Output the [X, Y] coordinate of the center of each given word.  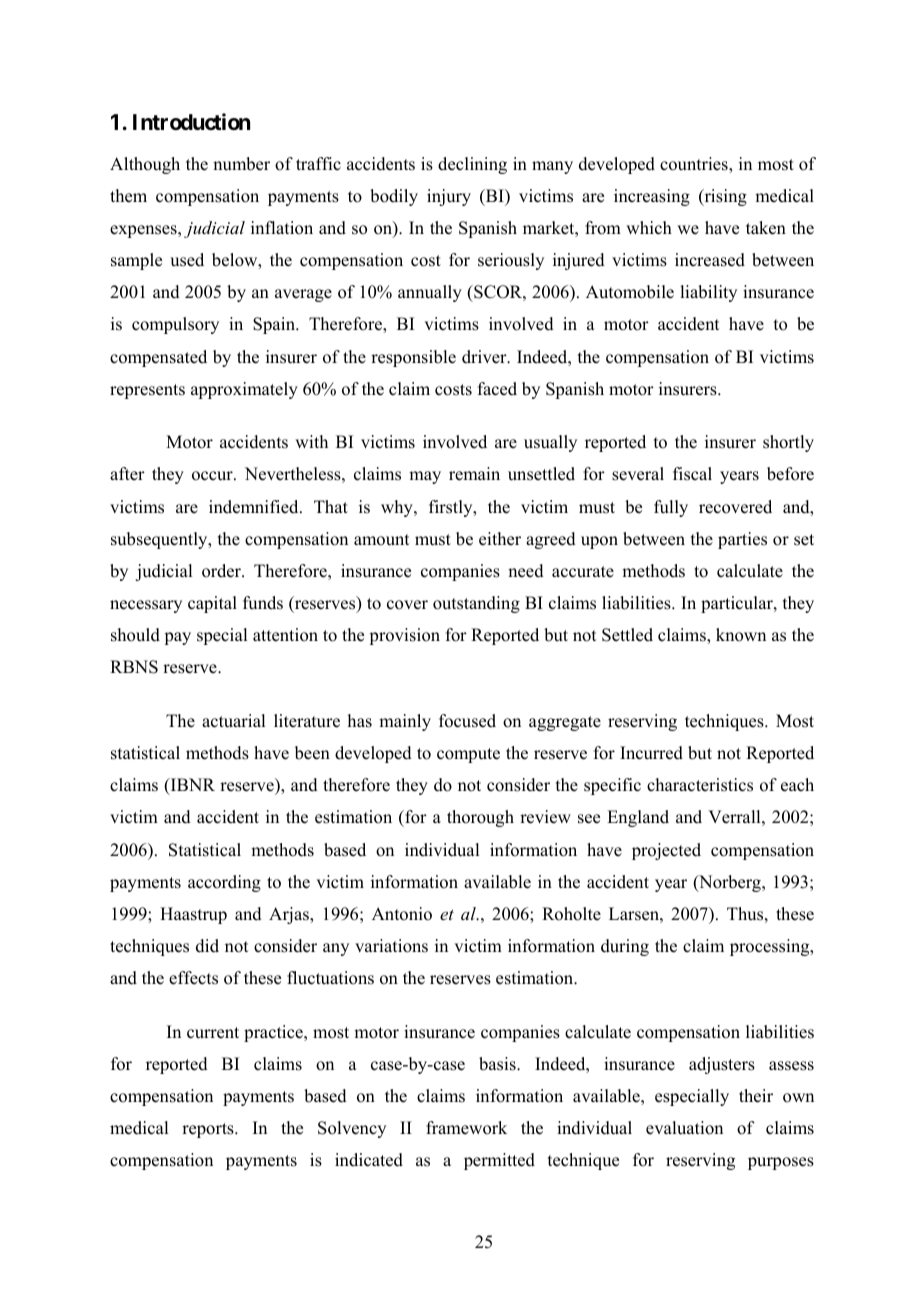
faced [497, 389]
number [241, 164]
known [741, 635]
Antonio [402, 914]
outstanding [476, 604]
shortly [788, 443]
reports [209, 1130]
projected [666, 851]
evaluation [684, 1128]
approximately [244, 390]
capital [212, 604]
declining [472, 165]
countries [695, 164]
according [224, 883]
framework [466, 1128]
